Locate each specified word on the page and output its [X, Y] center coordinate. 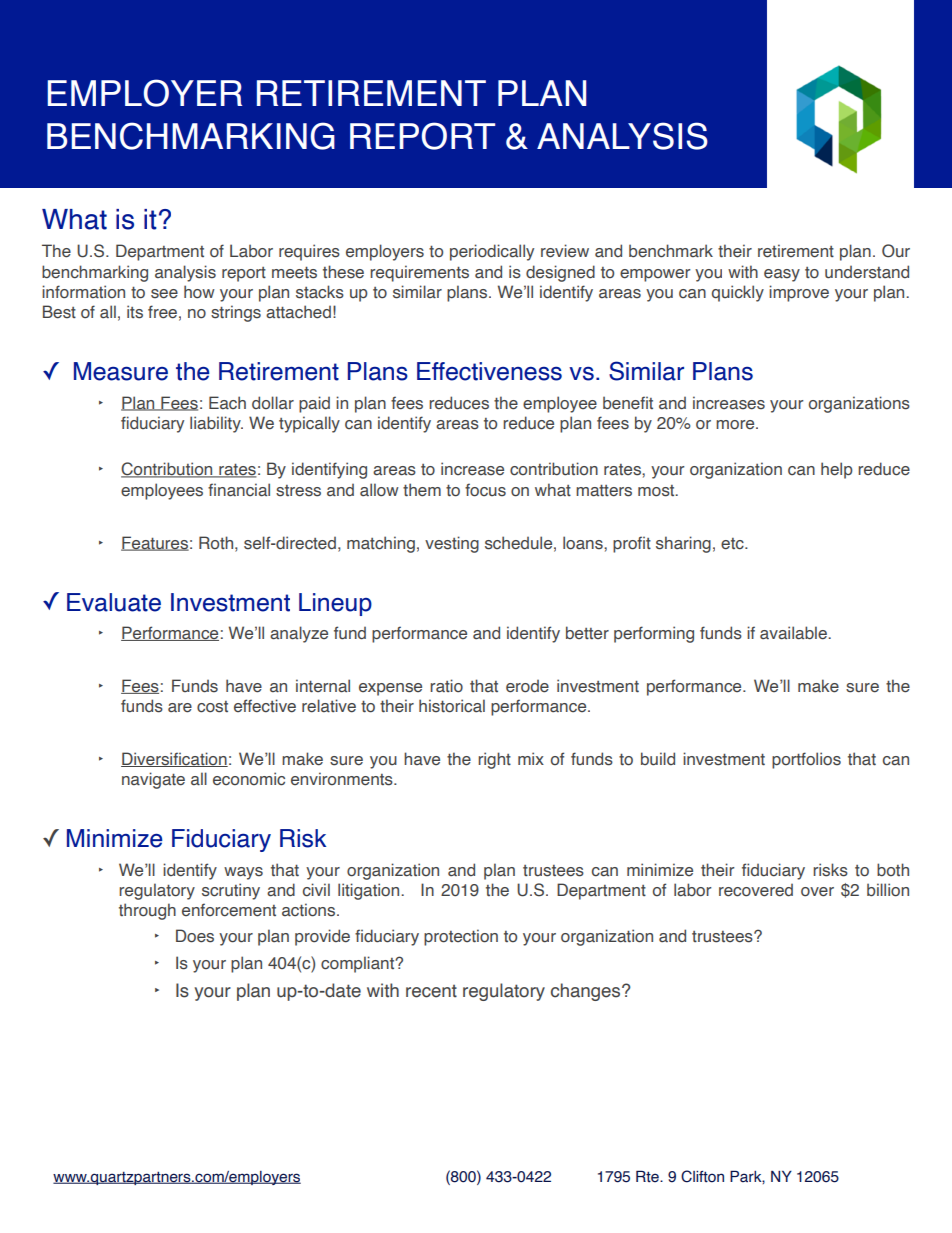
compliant [359, 964]
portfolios [806, 760]
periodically [492, 252]
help [837, 470]
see [164, 294]
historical [452, 706]
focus [485, 490]
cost [212, 707]
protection [461, 937]
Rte [648, 1176]
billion [888, 890]
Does [195, 936]
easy [782, 275]
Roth [217, 543]
